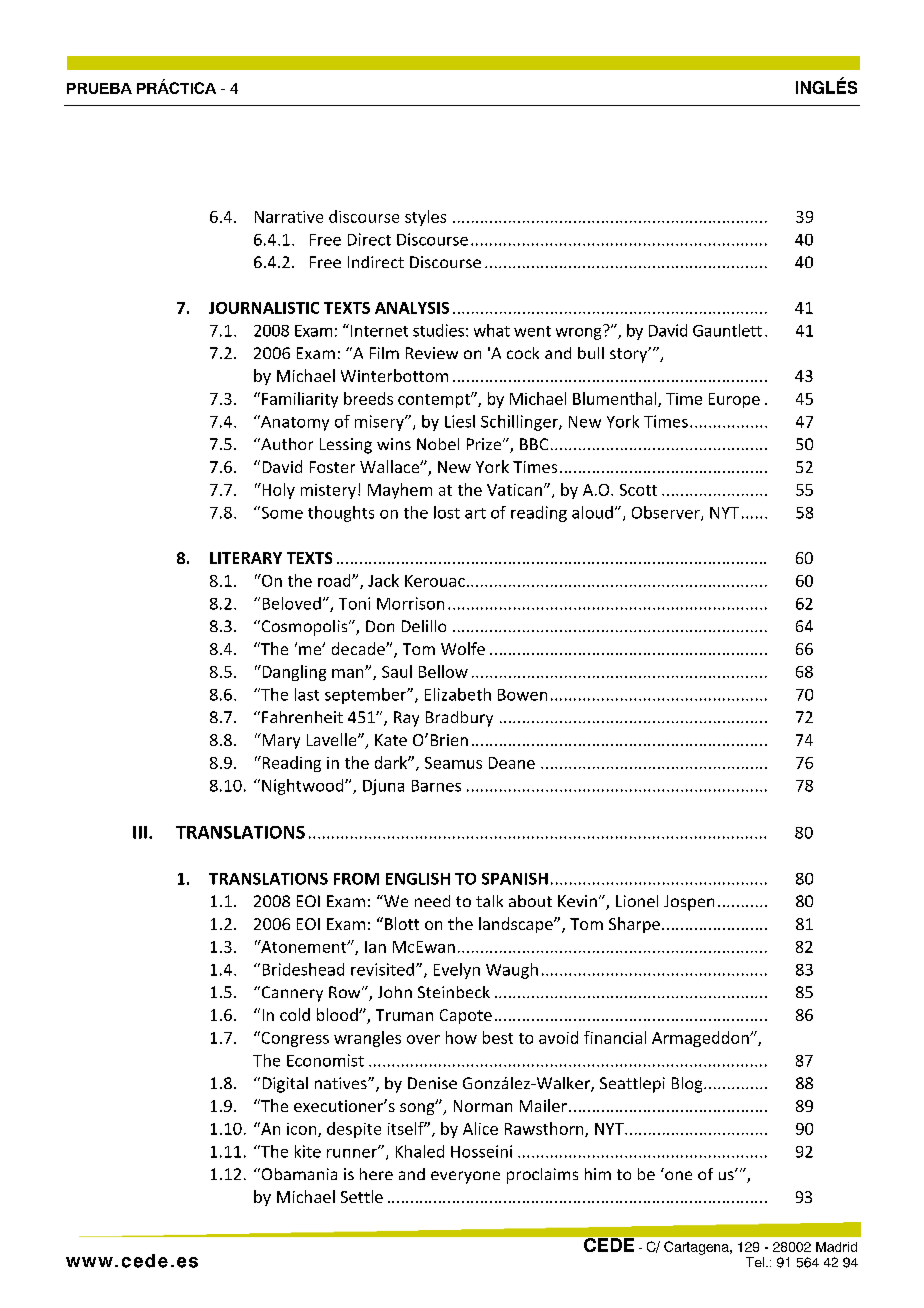 Image resolution: width=924 pixels, height=1308 pixels. What do you see at coordinates (425, 218) in the page?
I see `styles` at bounding box center [425, 218].
